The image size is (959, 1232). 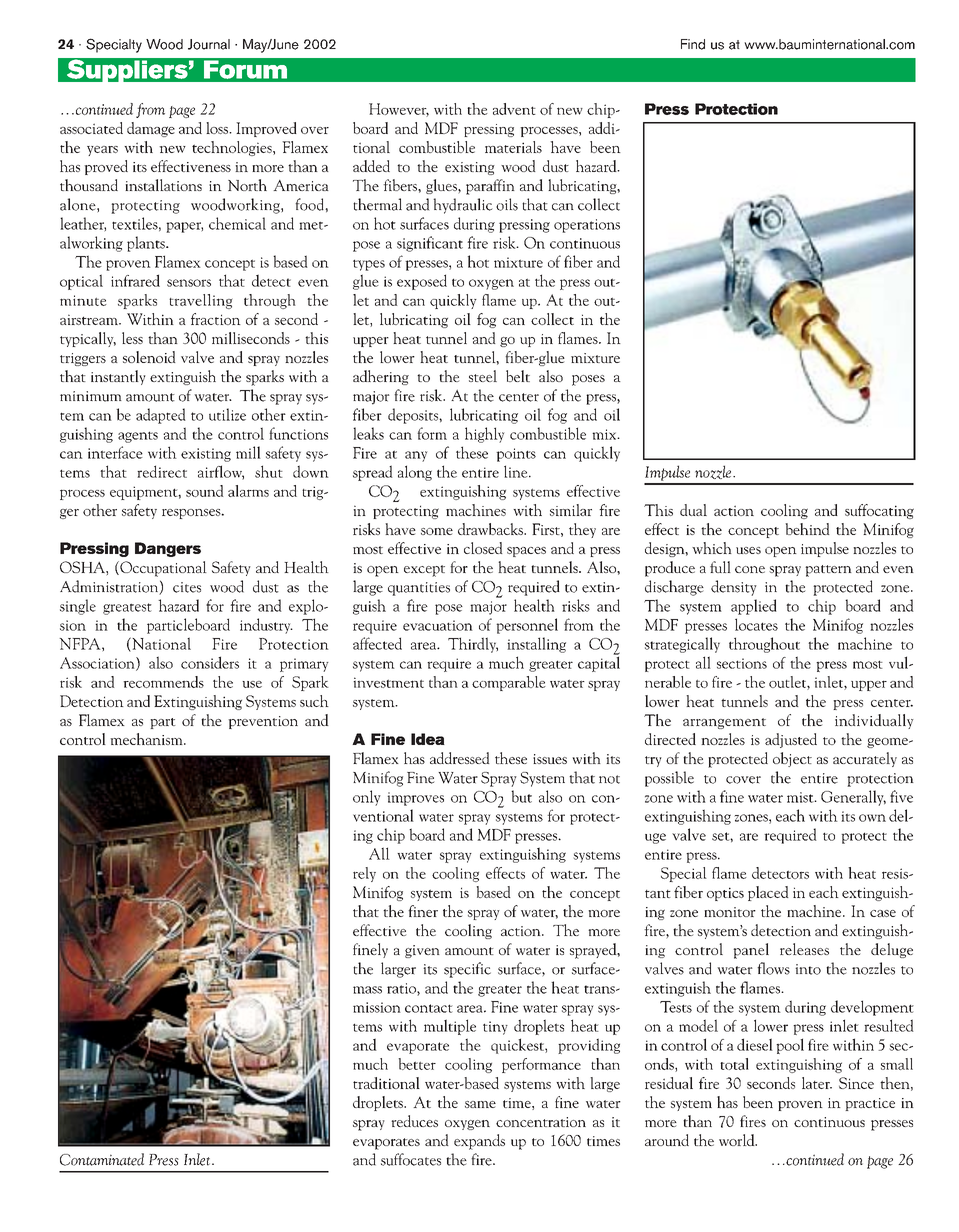 I want to click on highly, so click(x=484, y=435).
